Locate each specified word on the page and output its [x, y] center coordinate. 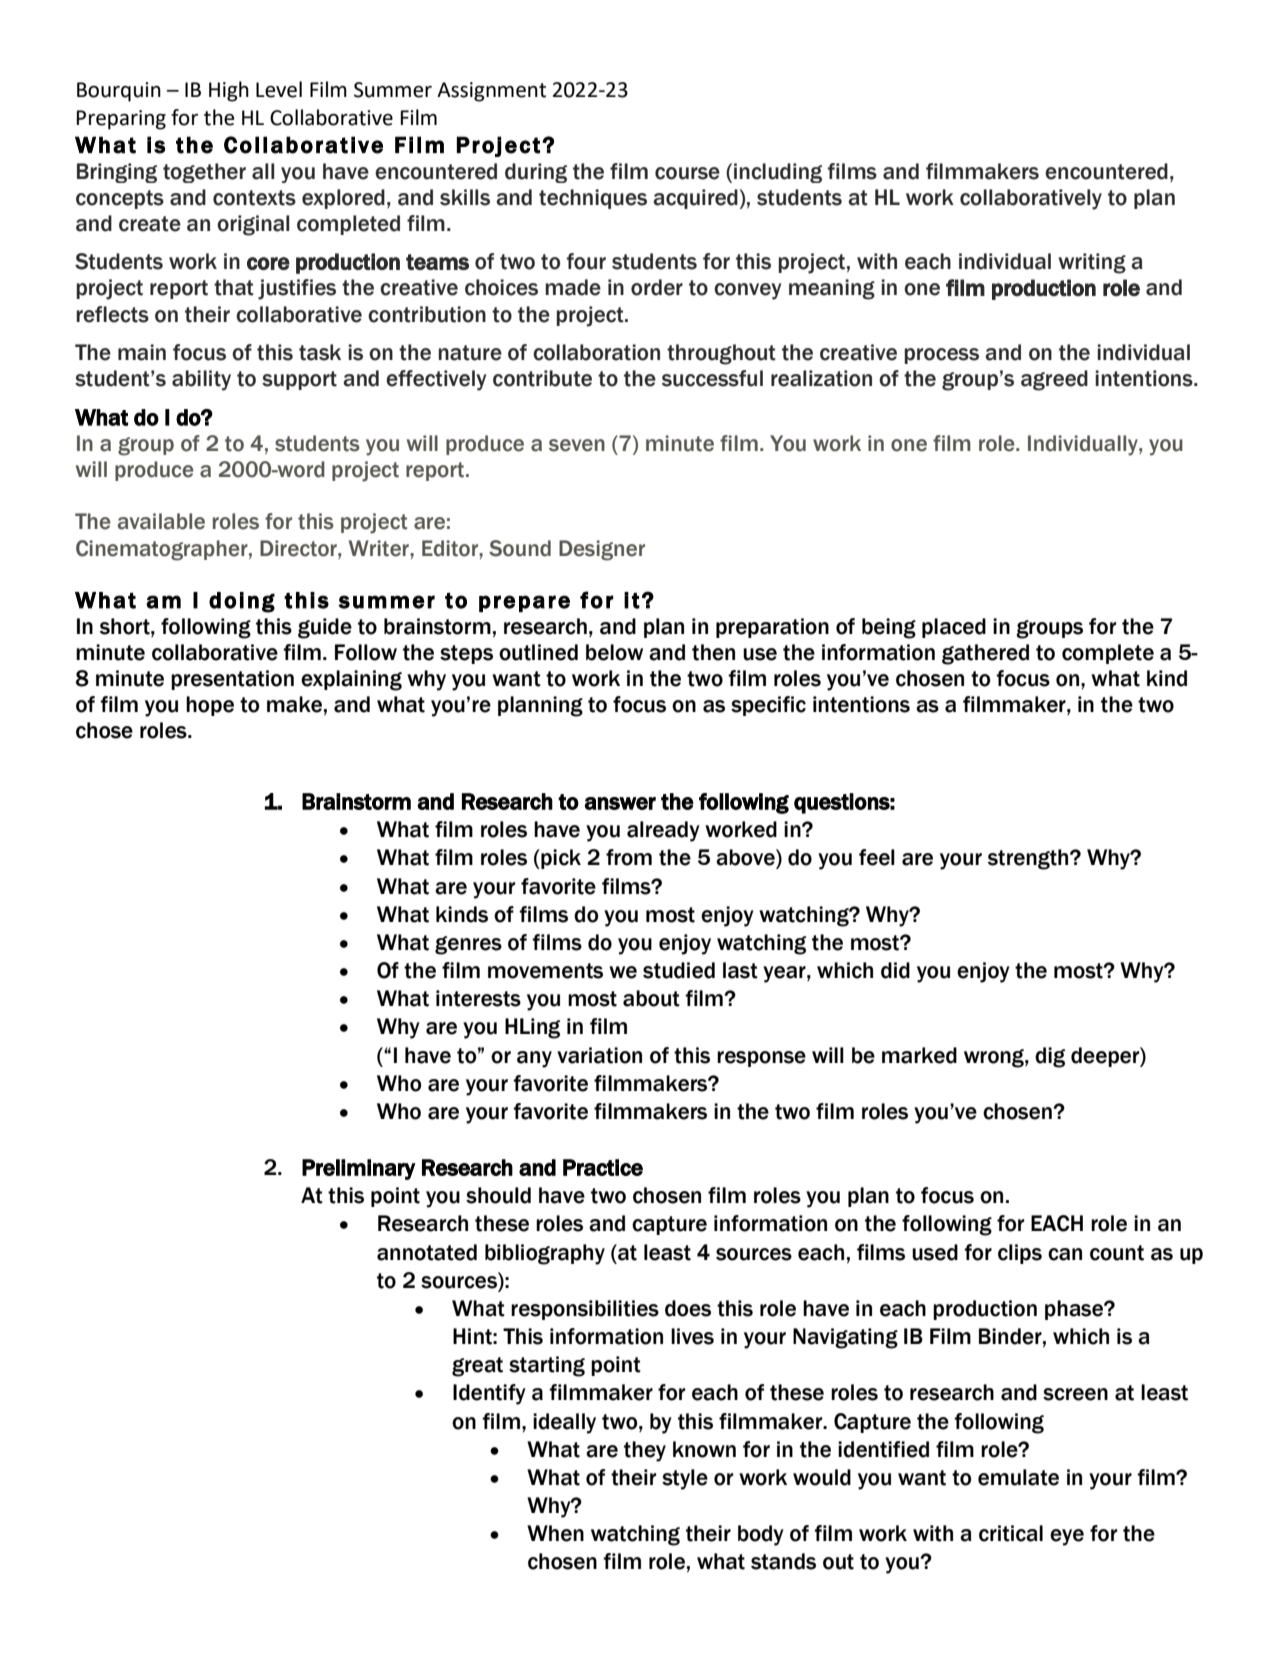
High [229, 91]
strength [1029, 859]
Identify [489, 1394]
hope [210, 706]
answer [620, 803]
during [536, 173]
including [778, 173]
